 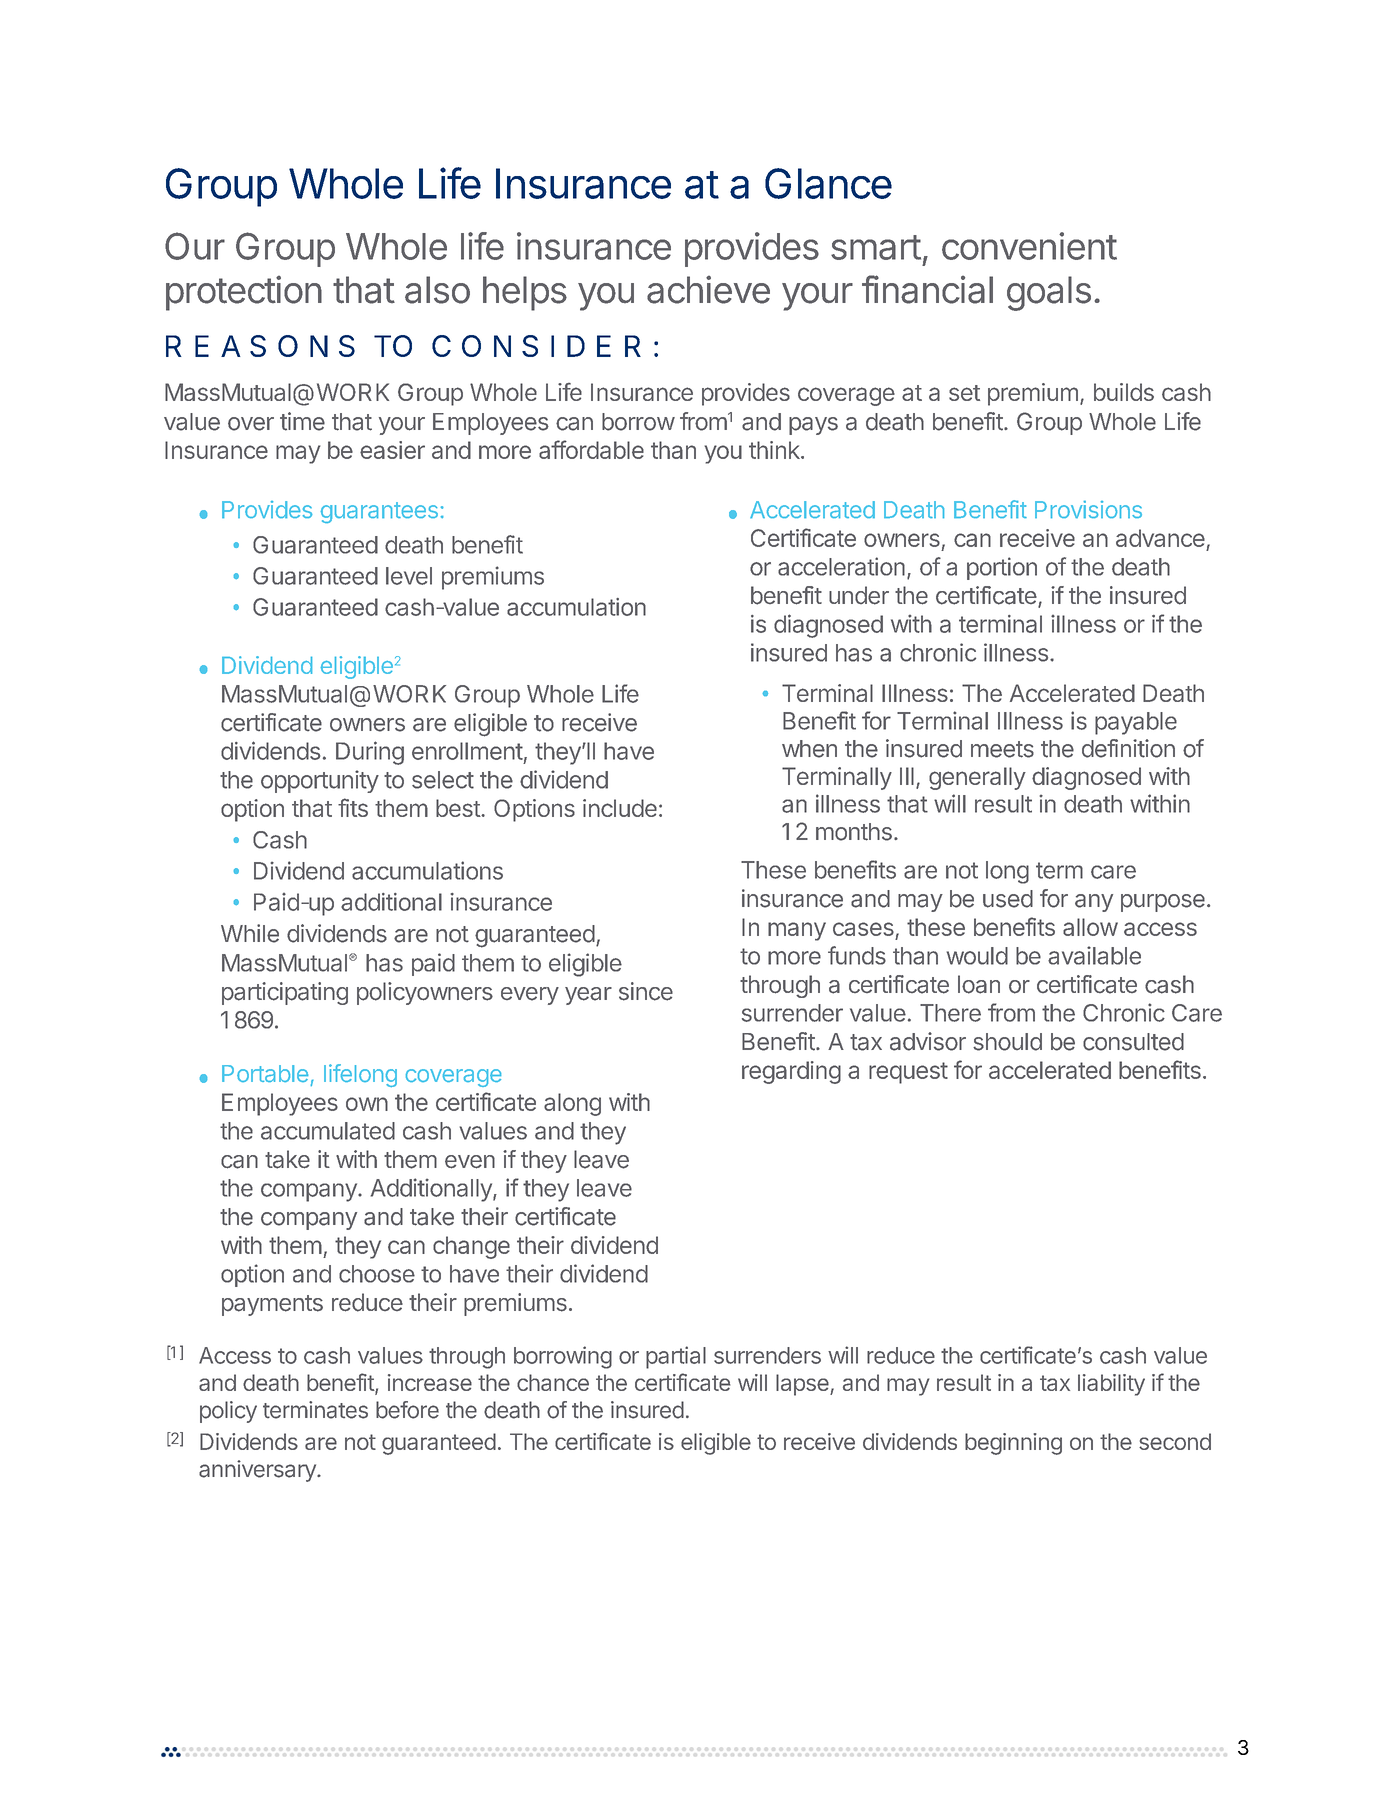 What do you see at coordinates (407, 1410) in the document?
I see `before` at bounding box center [407, 1410].
